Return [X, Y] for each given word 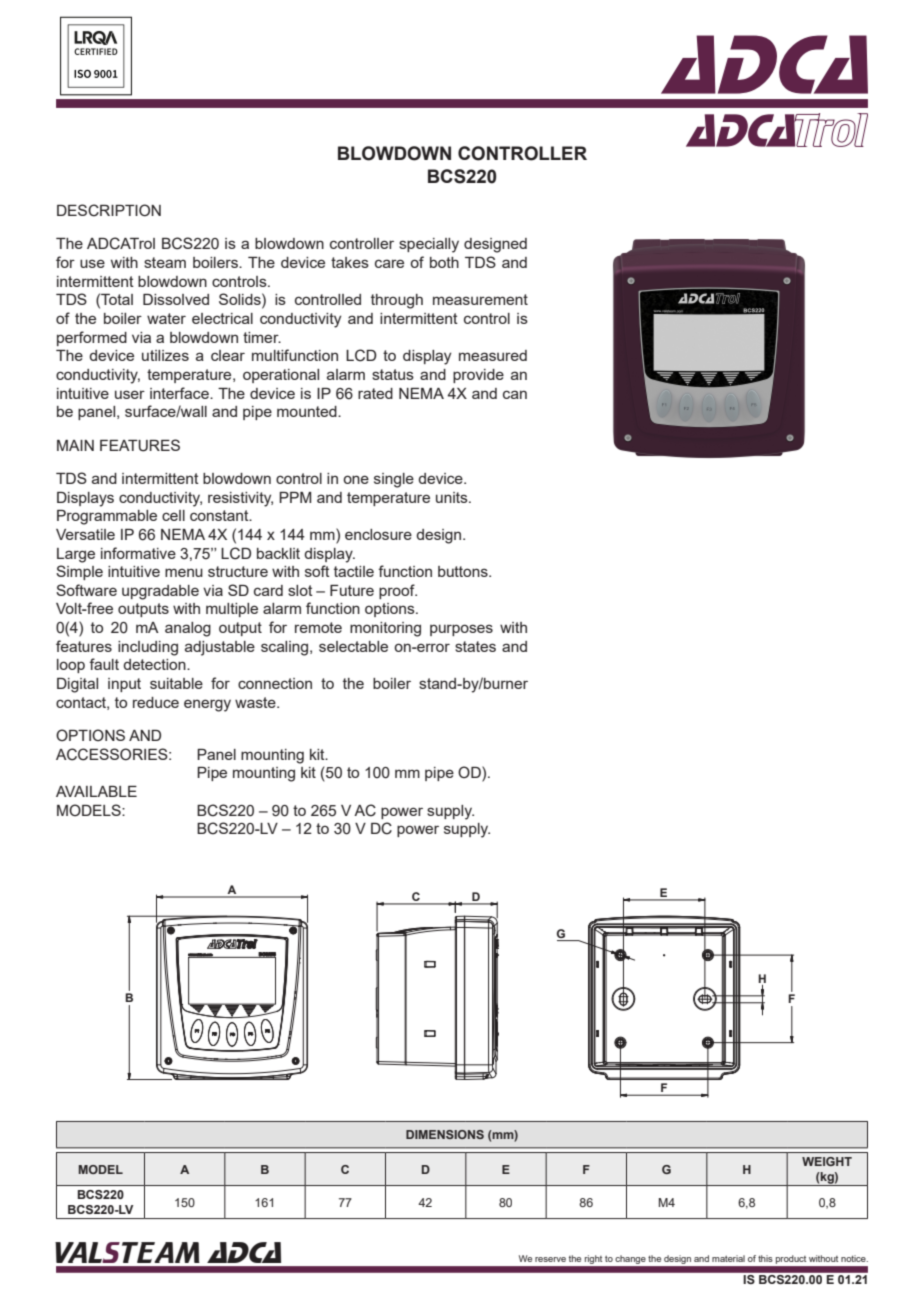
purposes [461, 630]
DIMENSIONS [445, 1134]
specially [429, 245]
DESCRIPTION [109, 210]
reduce [156, 702]
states [475, 646]
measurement [480, 299]
